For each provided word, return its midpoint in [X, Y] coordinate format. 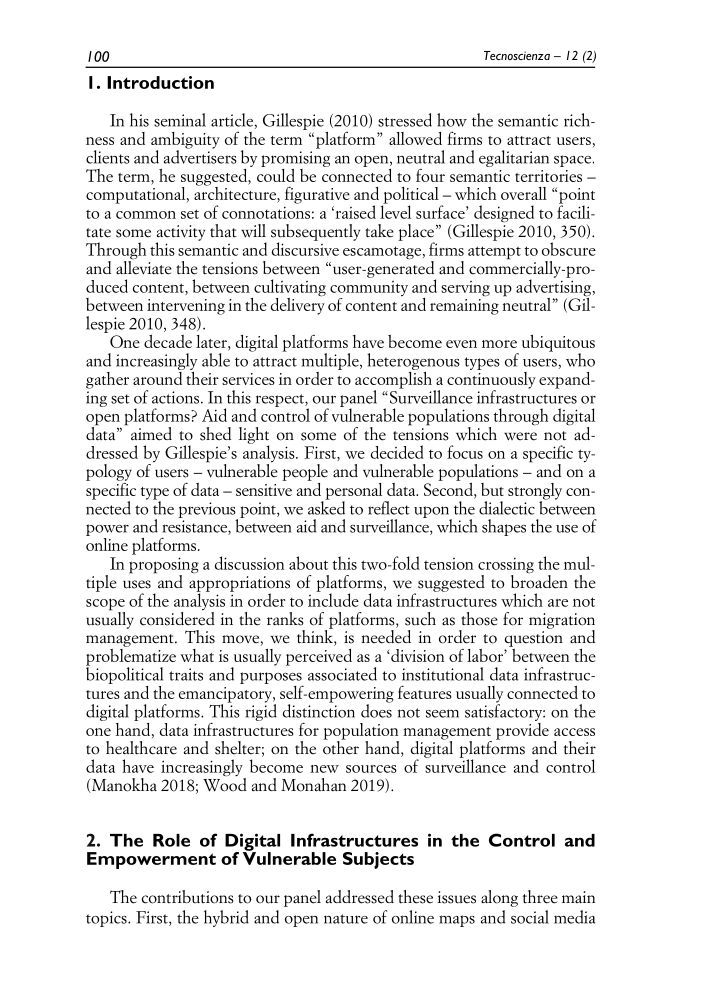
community [369, 290]
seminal [180, 120]
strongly [535, 492]
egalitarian [514, 158]
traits [186, 674]
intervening [186, 307]
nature [346, 919]
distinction [319, 710]
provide [522, 730]
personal [354, 492]
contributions [188, 897]
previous [208, 511]
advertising [555, 288]
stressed [405, 120]
